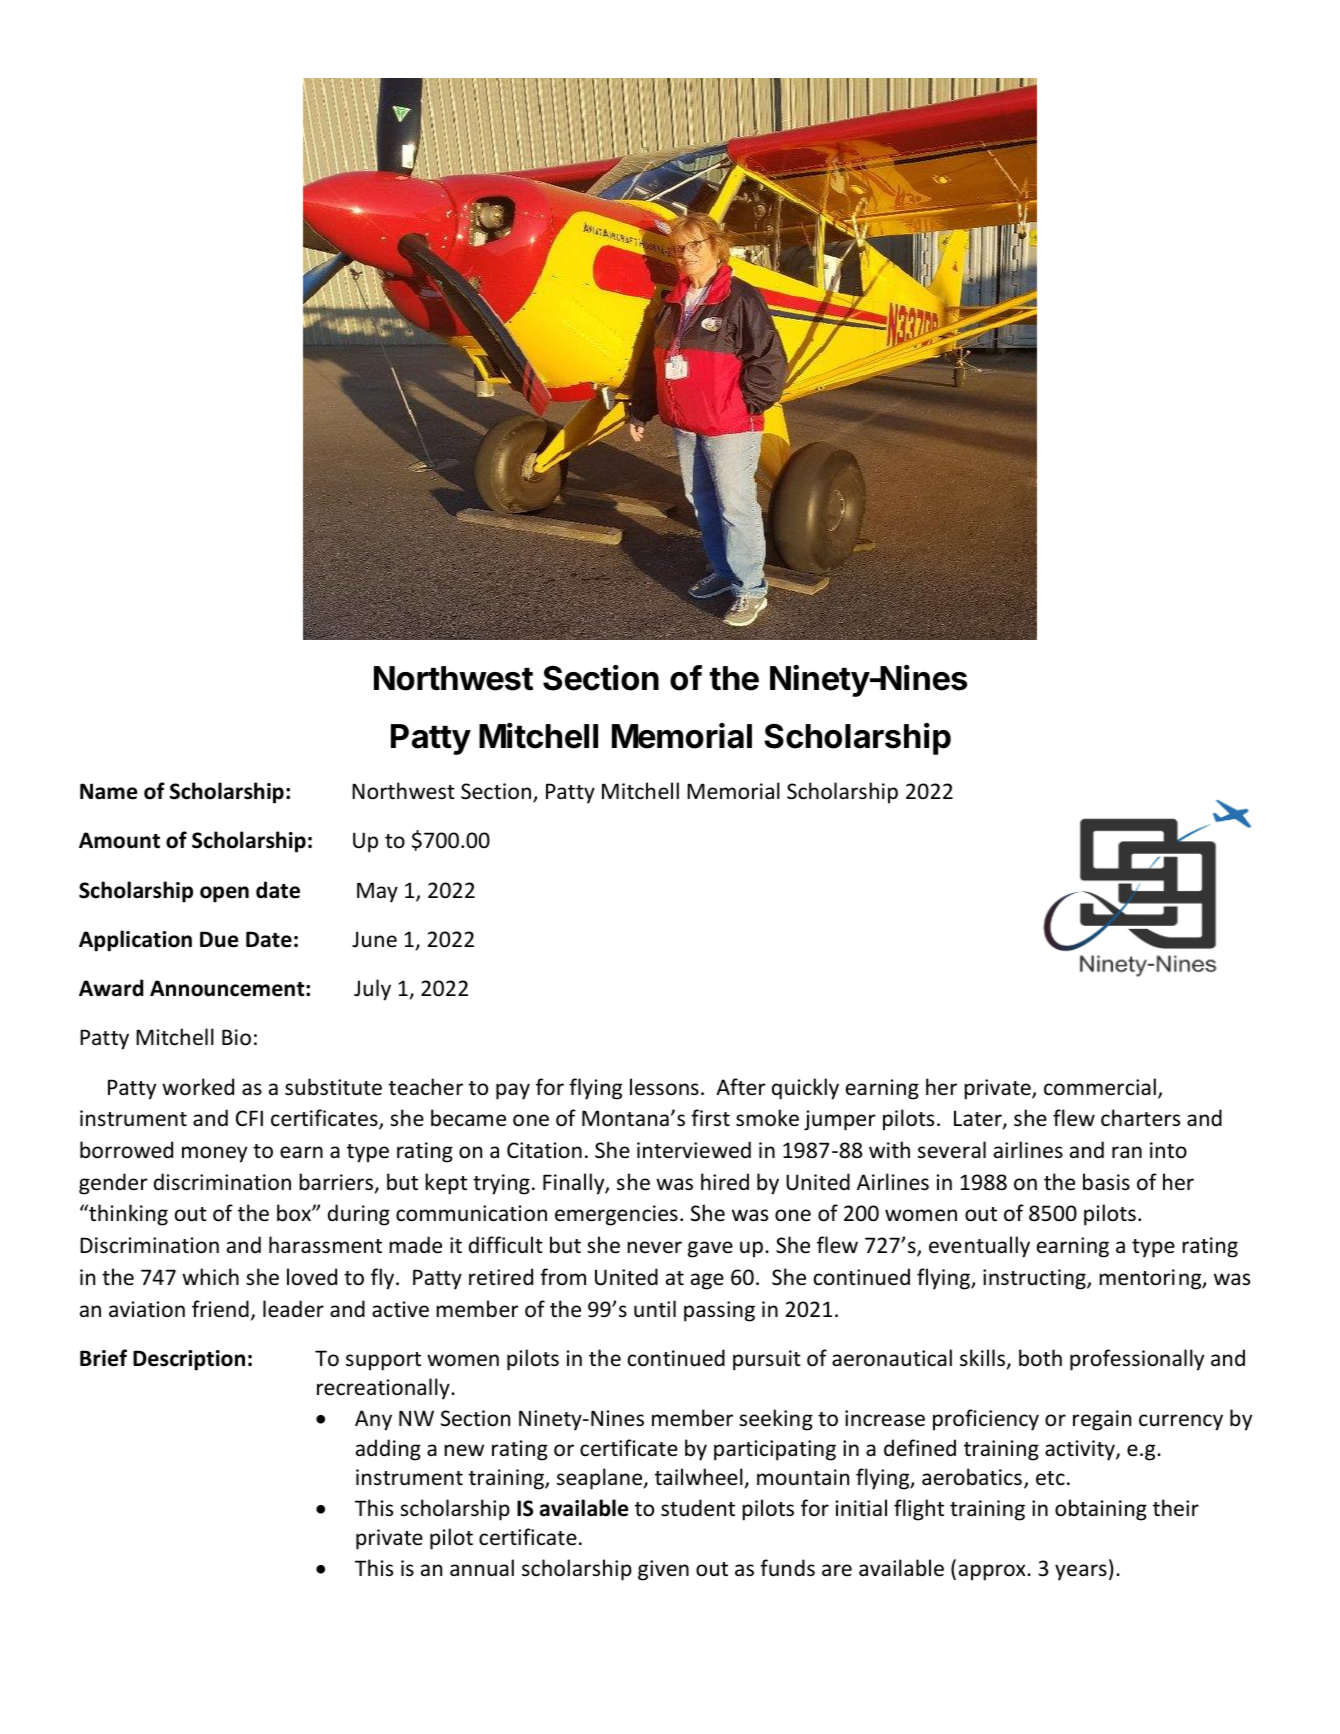  I want to click on basis, so click(1106, 1181).
